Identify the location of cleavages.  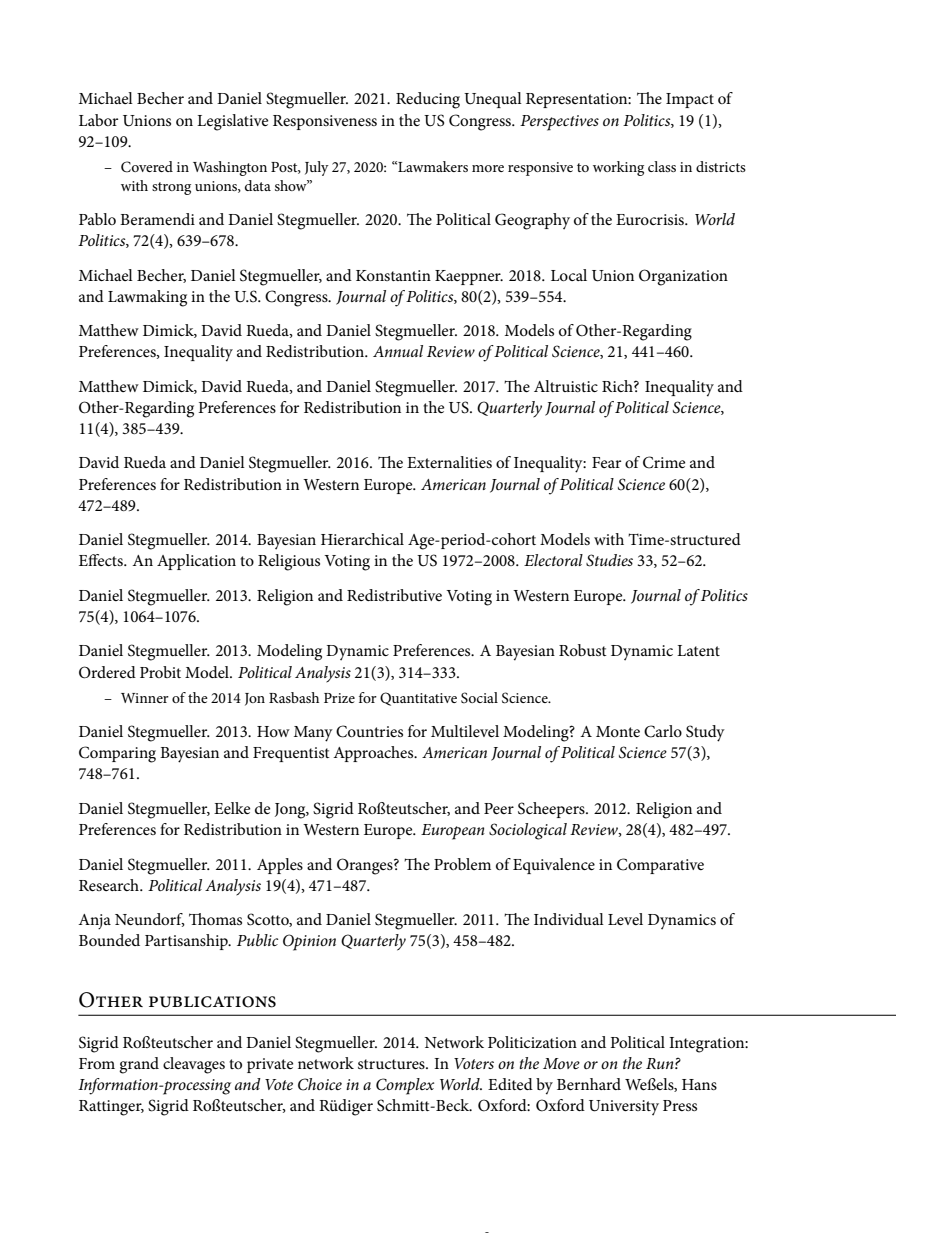
(194, 1065).
